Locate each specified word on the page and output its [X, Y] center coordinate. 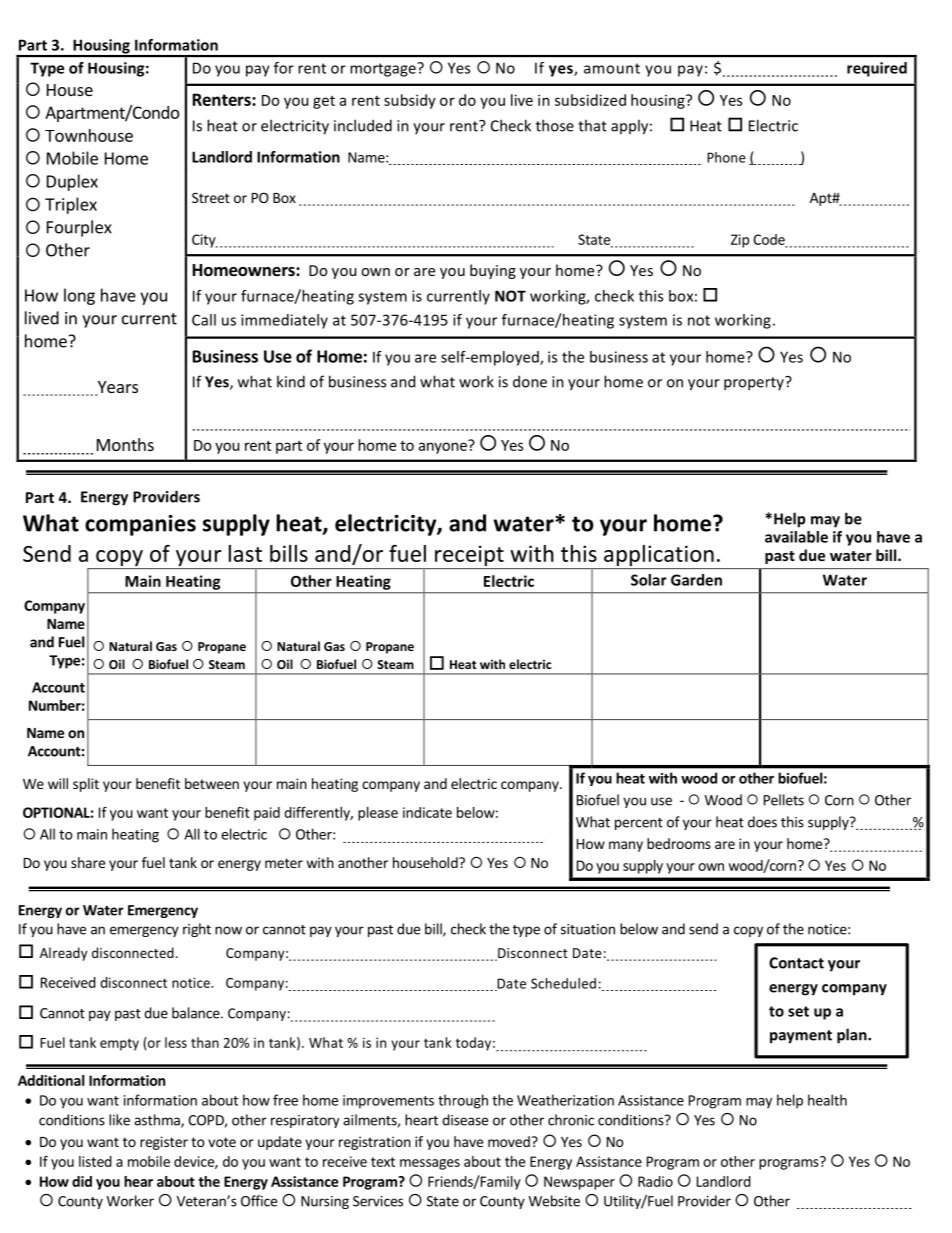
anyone [444, 447]
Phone [726, 157]
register [164, 1143]
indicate [427, 812]
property [755, 383]
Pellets [784, 800]
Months [125, 444]
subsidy [410, 101]
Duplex [72, 182]
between [212, 783]
